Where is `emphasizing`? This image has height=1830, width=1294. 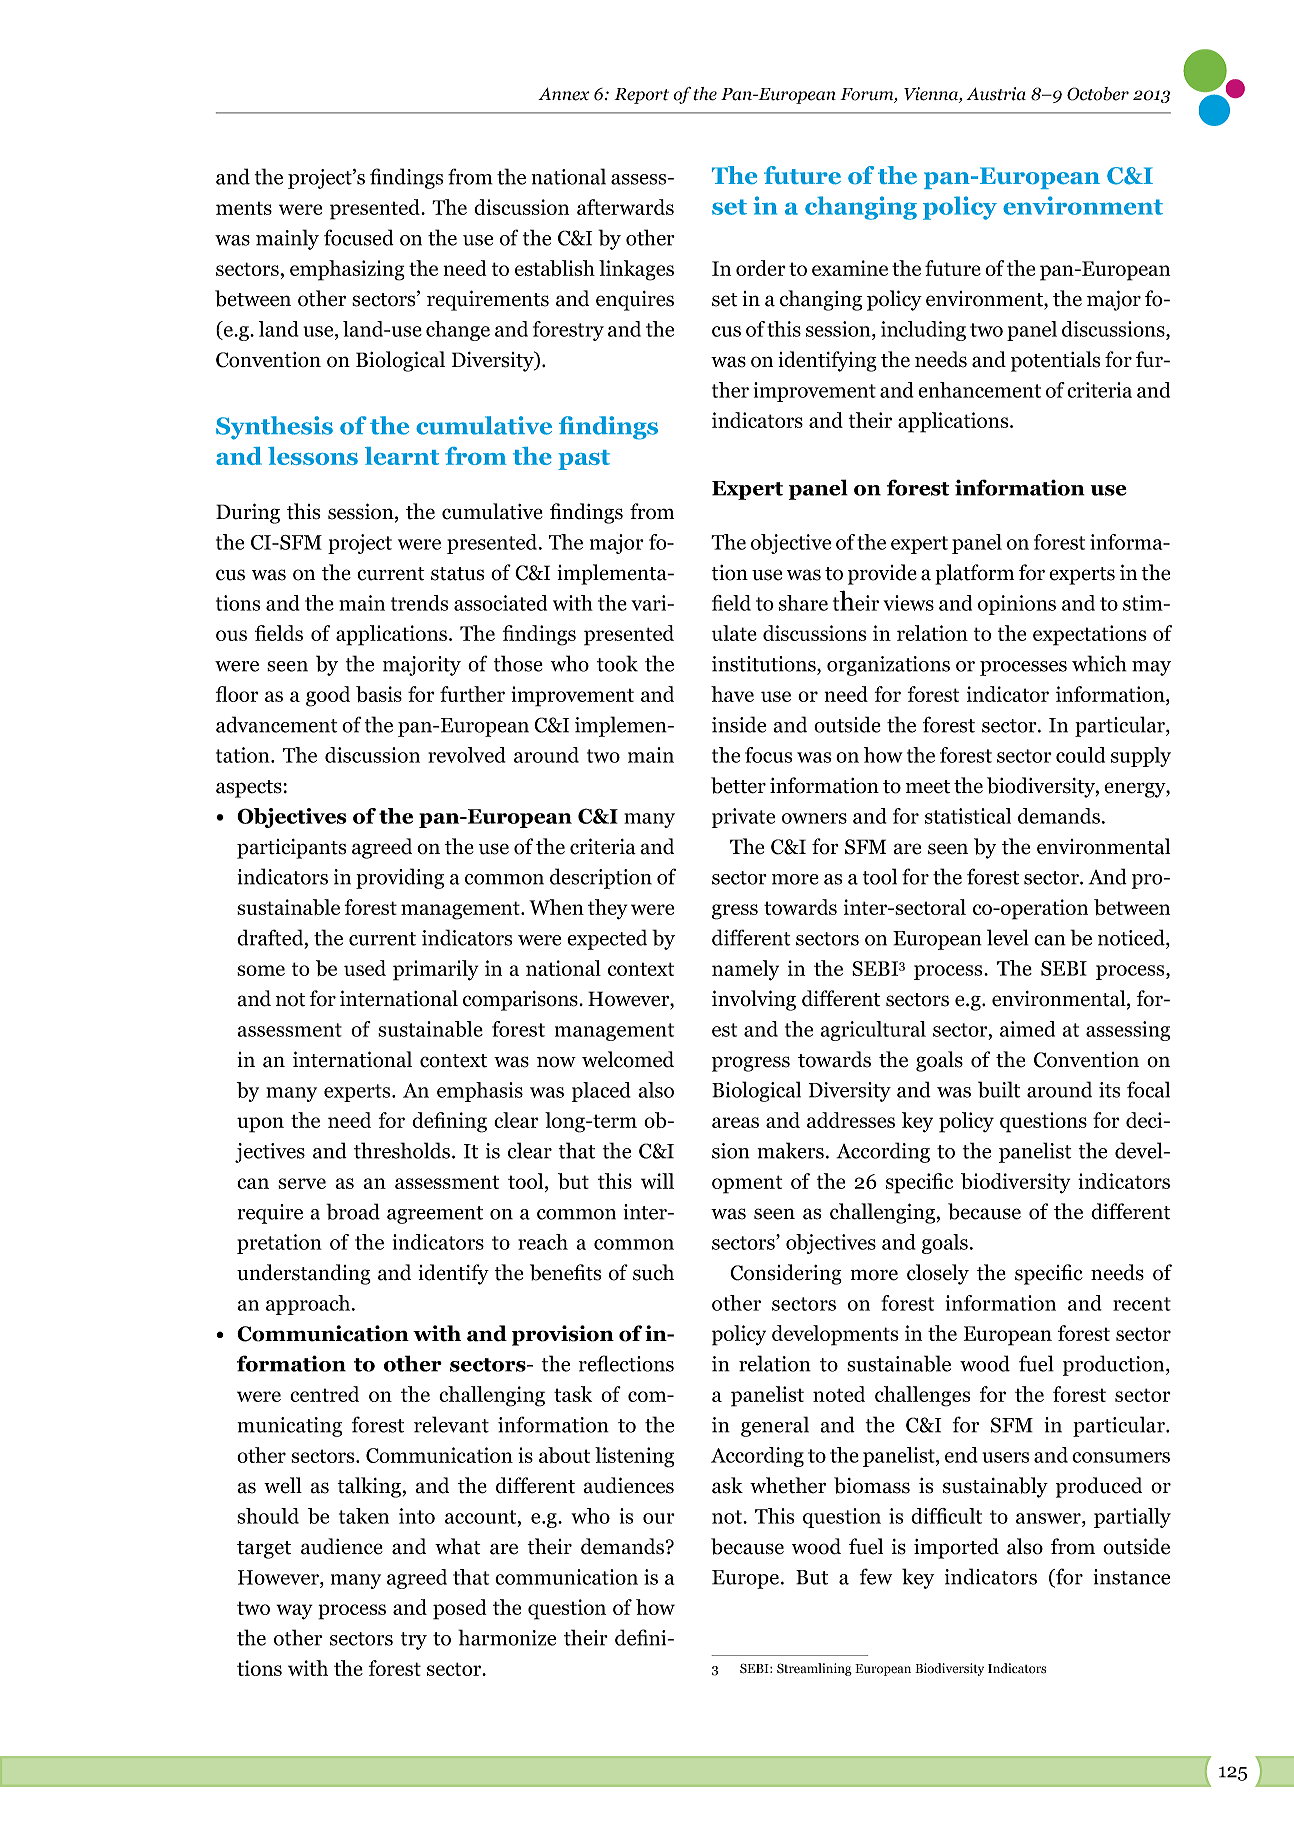 emphasizing is located at coordinates (347, 270).
